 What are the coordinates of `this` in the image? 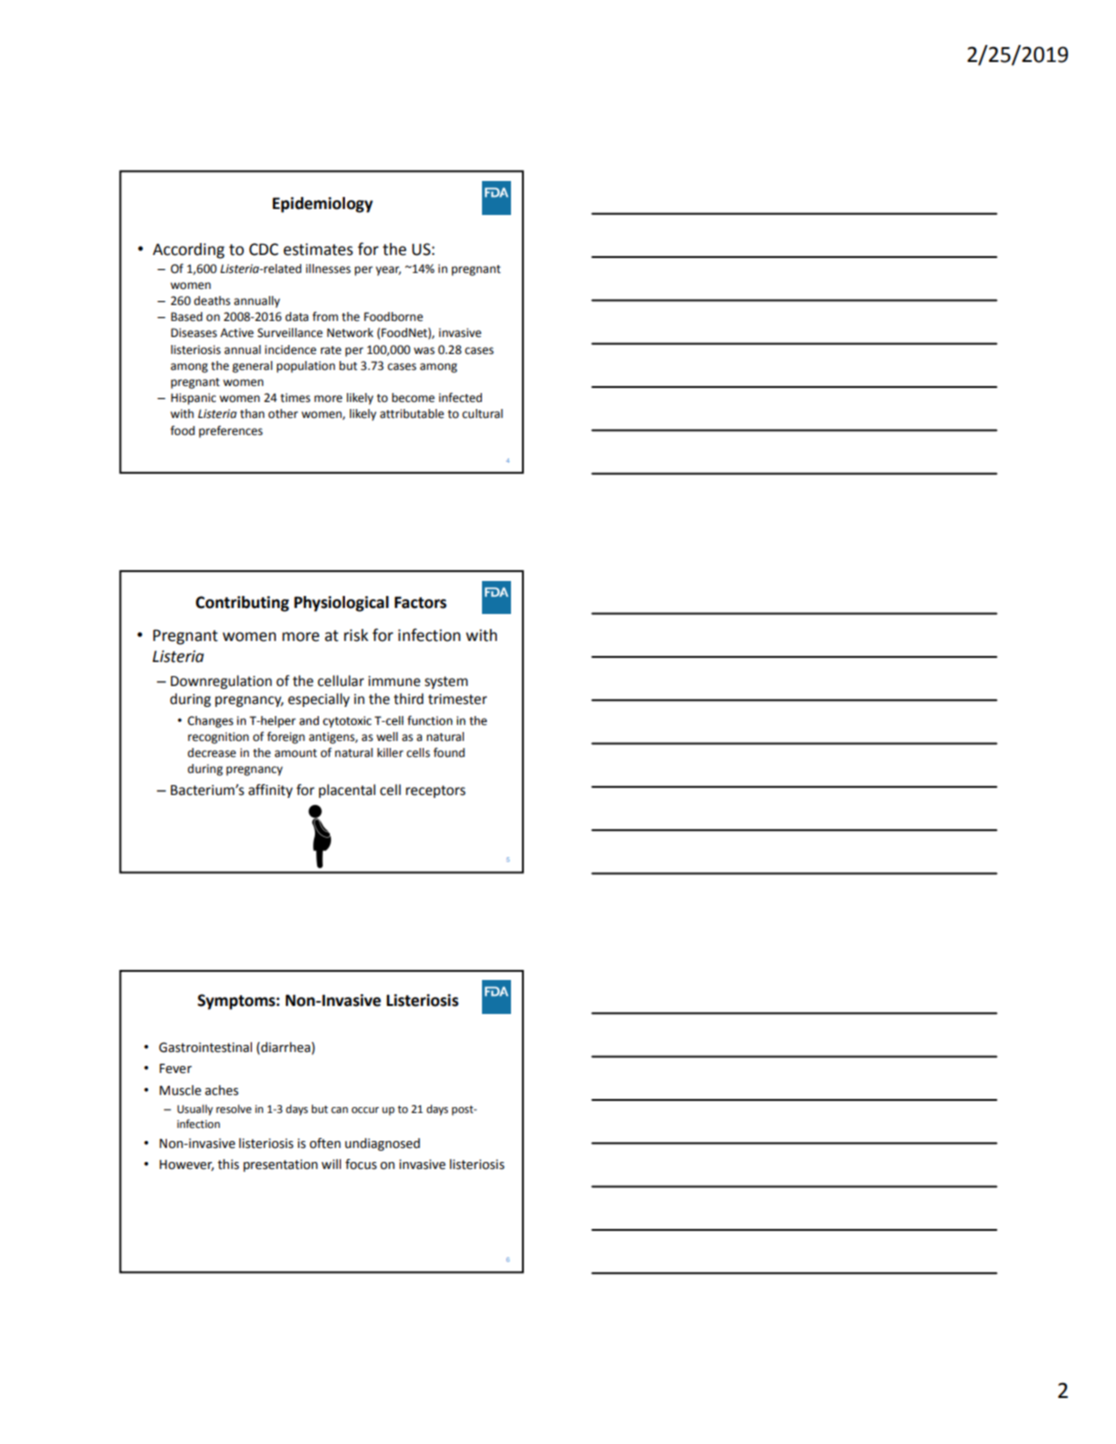 It's located at (228, 1164).
